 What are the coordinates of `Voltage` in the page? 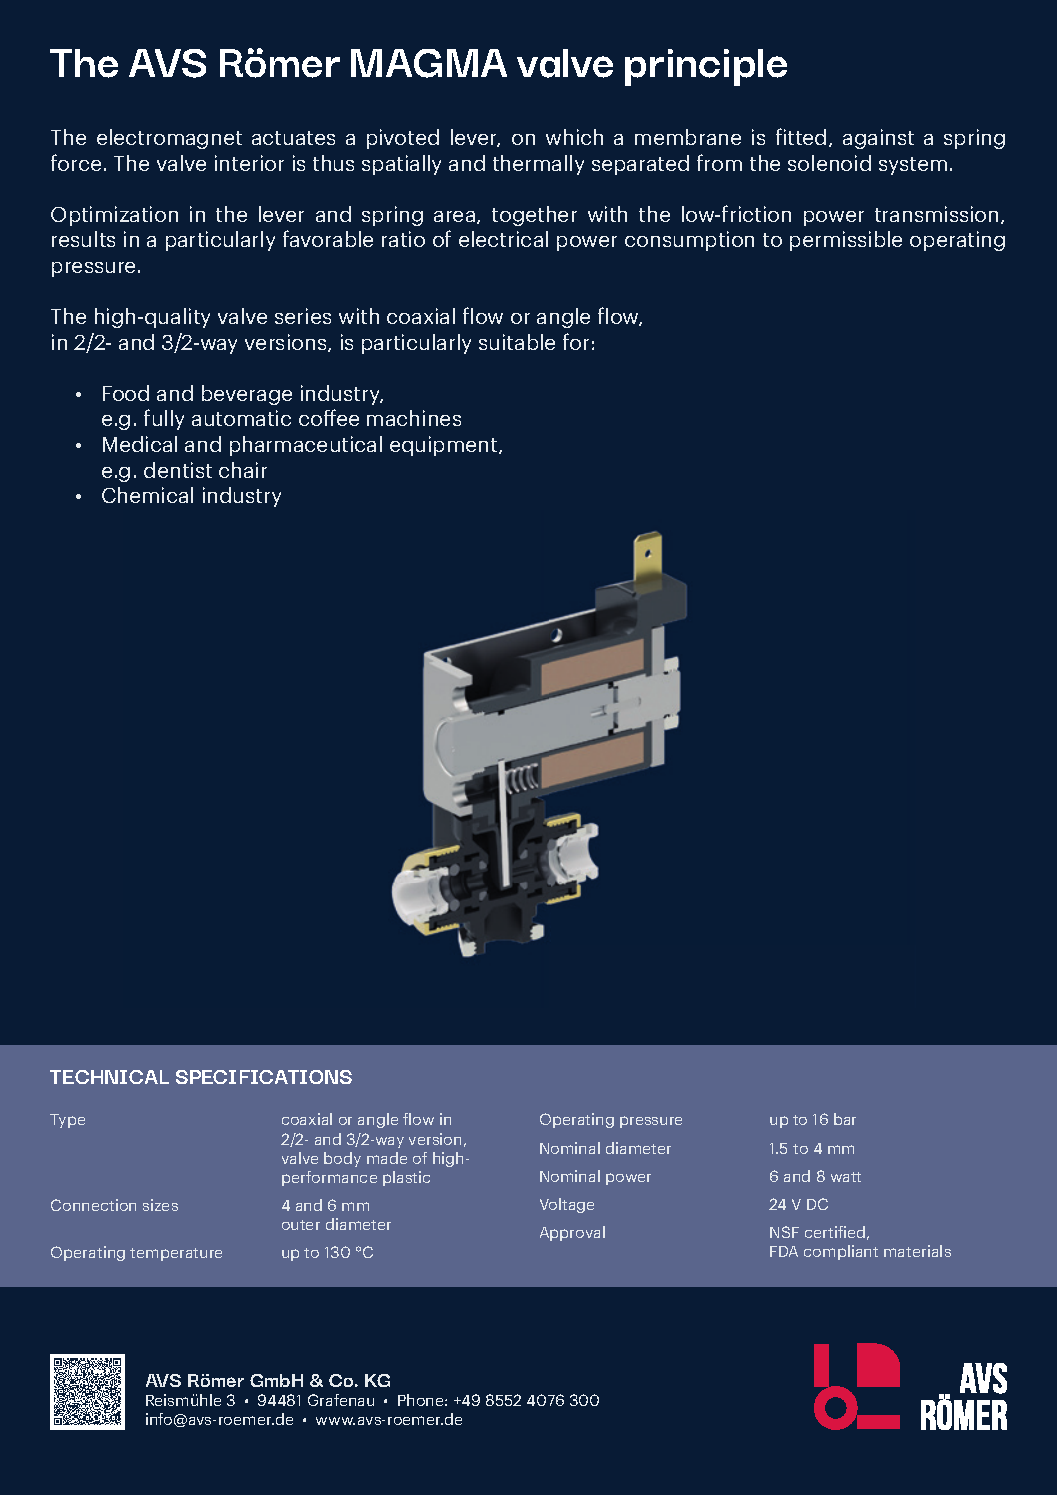 It's located at (567, 1205).
